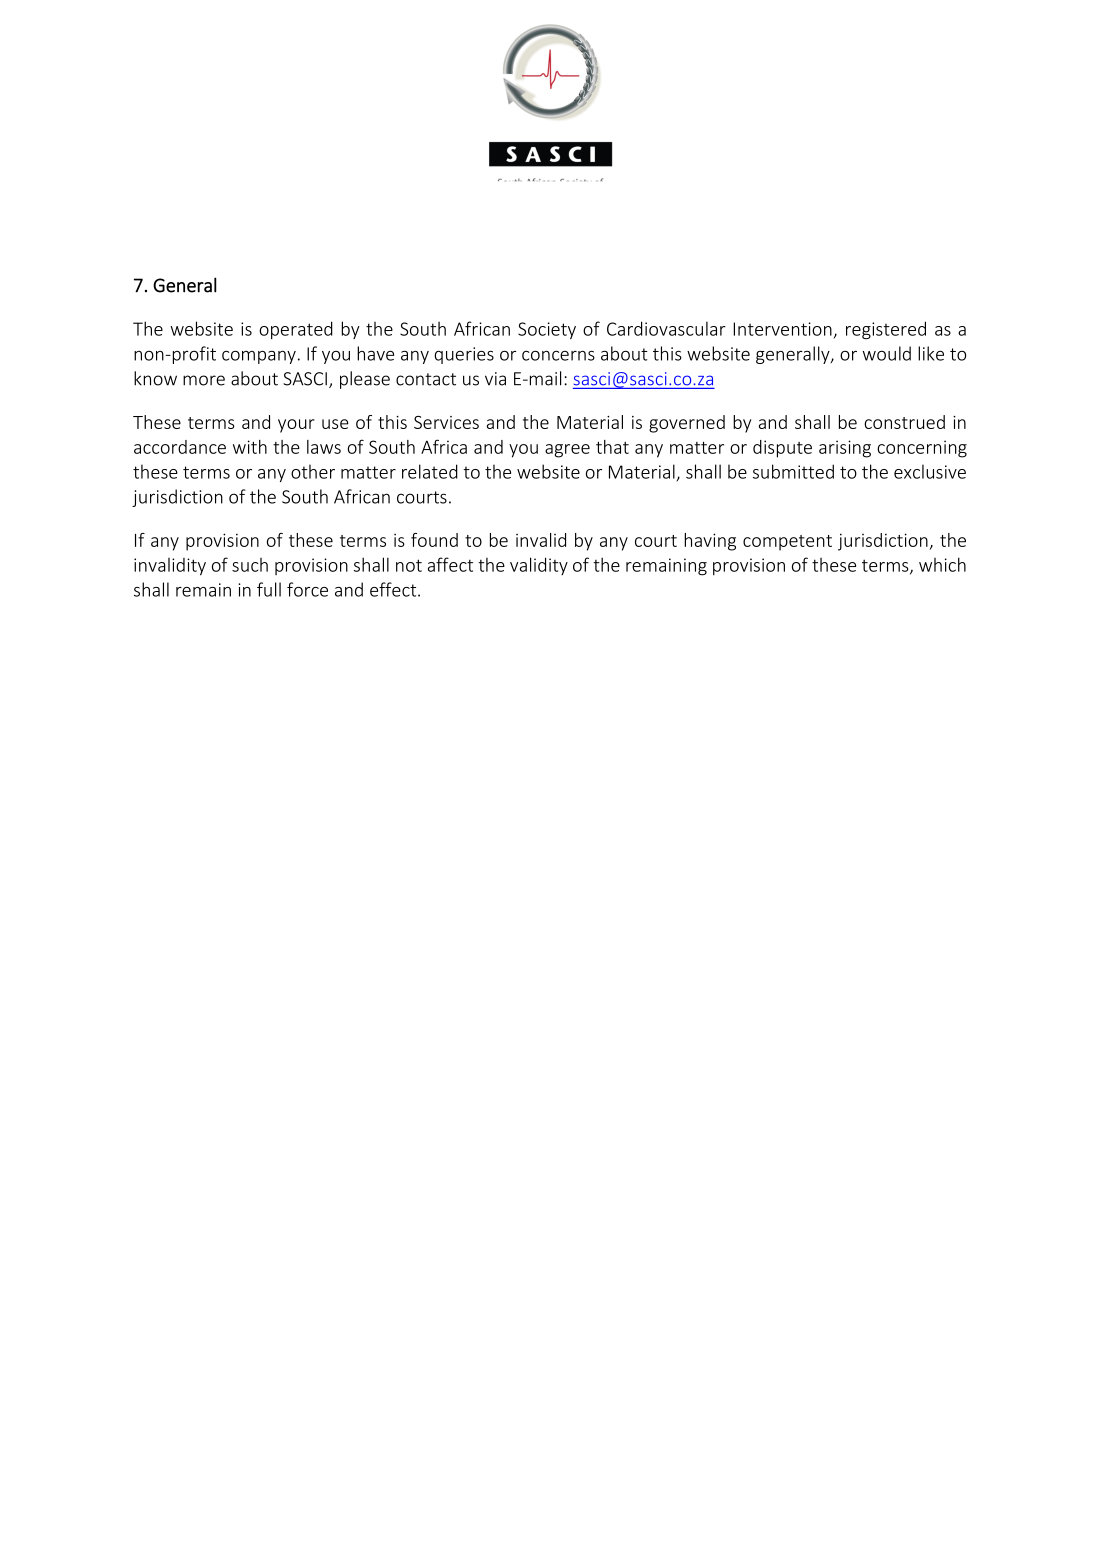 The image size is (1100, 1555). I want to click on submitted, so click(793, 471).
